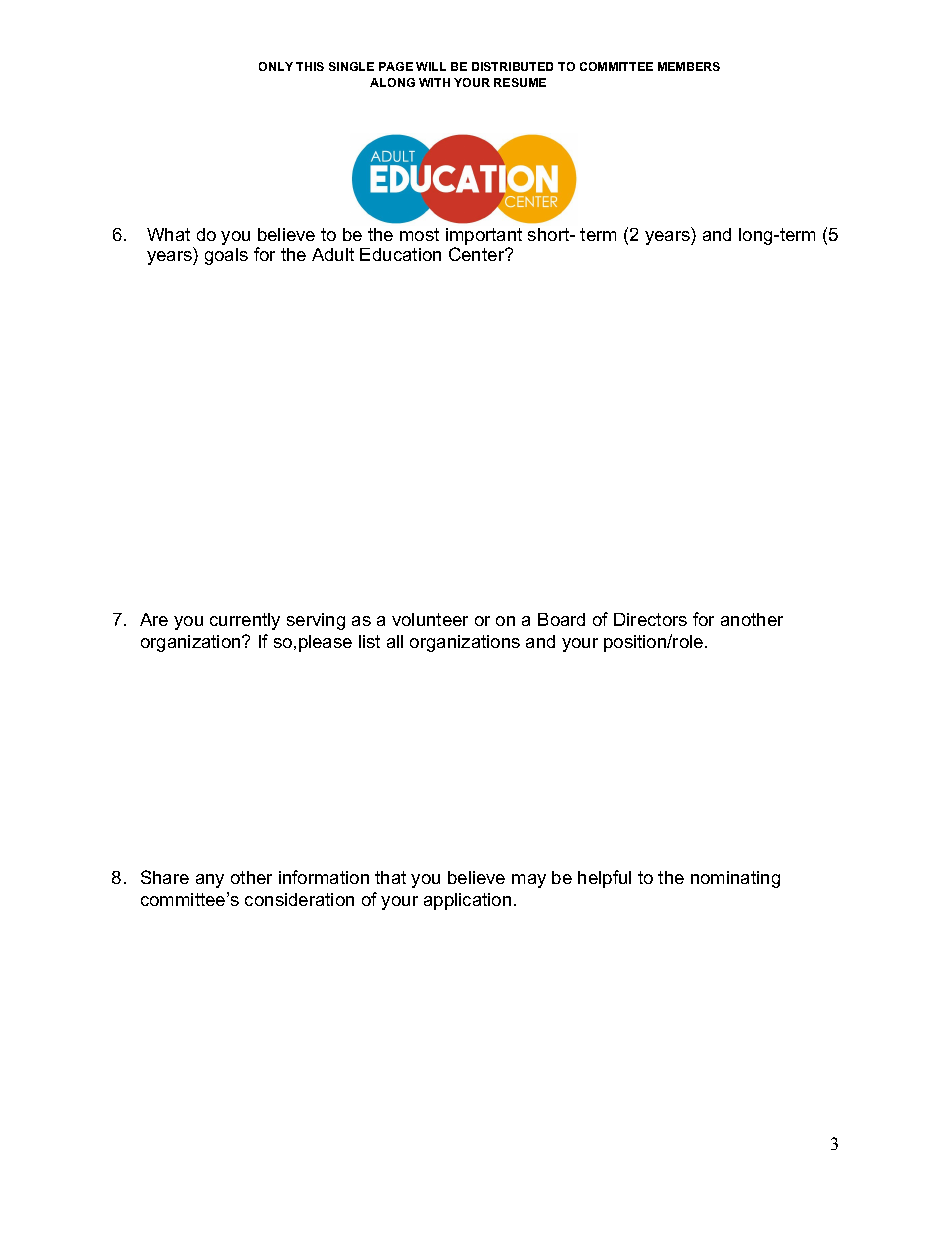 The height and width of the document is (1233, 952). What do you see at coordinates (650, 619) in the document?
I see `Directors` at bounding box center [650, 619].
